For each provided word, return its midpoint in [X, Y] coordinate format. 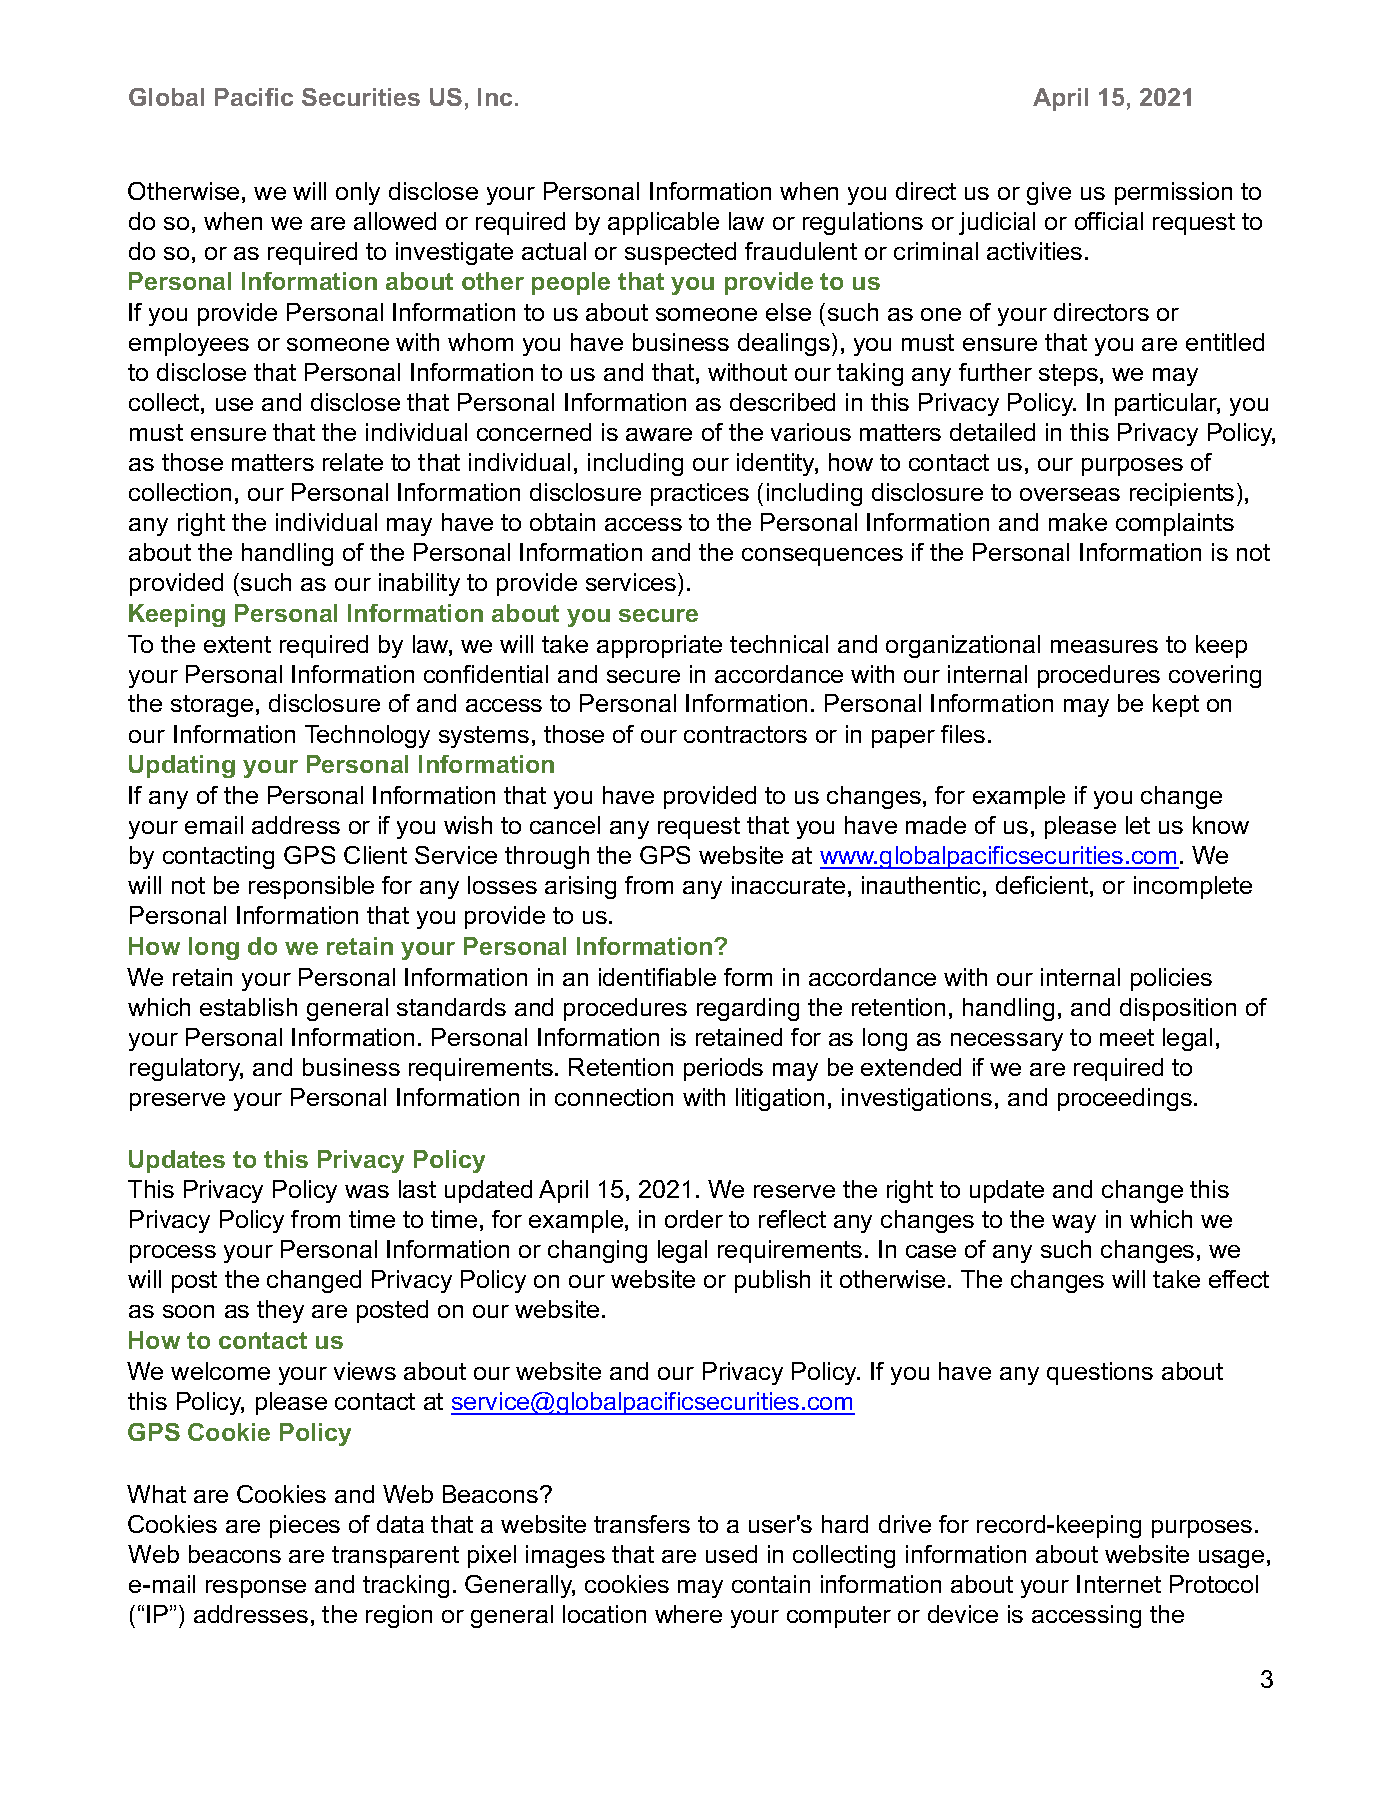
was [367, 1191]
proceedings [1125, 1099]
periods [723, 1069]
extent [237, 644]
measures [1104, 646]
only [358, 193]
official [1109, 221]
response [256, 1589]
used [731, 1554]
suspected [680, 253]
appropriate [659, 646]
